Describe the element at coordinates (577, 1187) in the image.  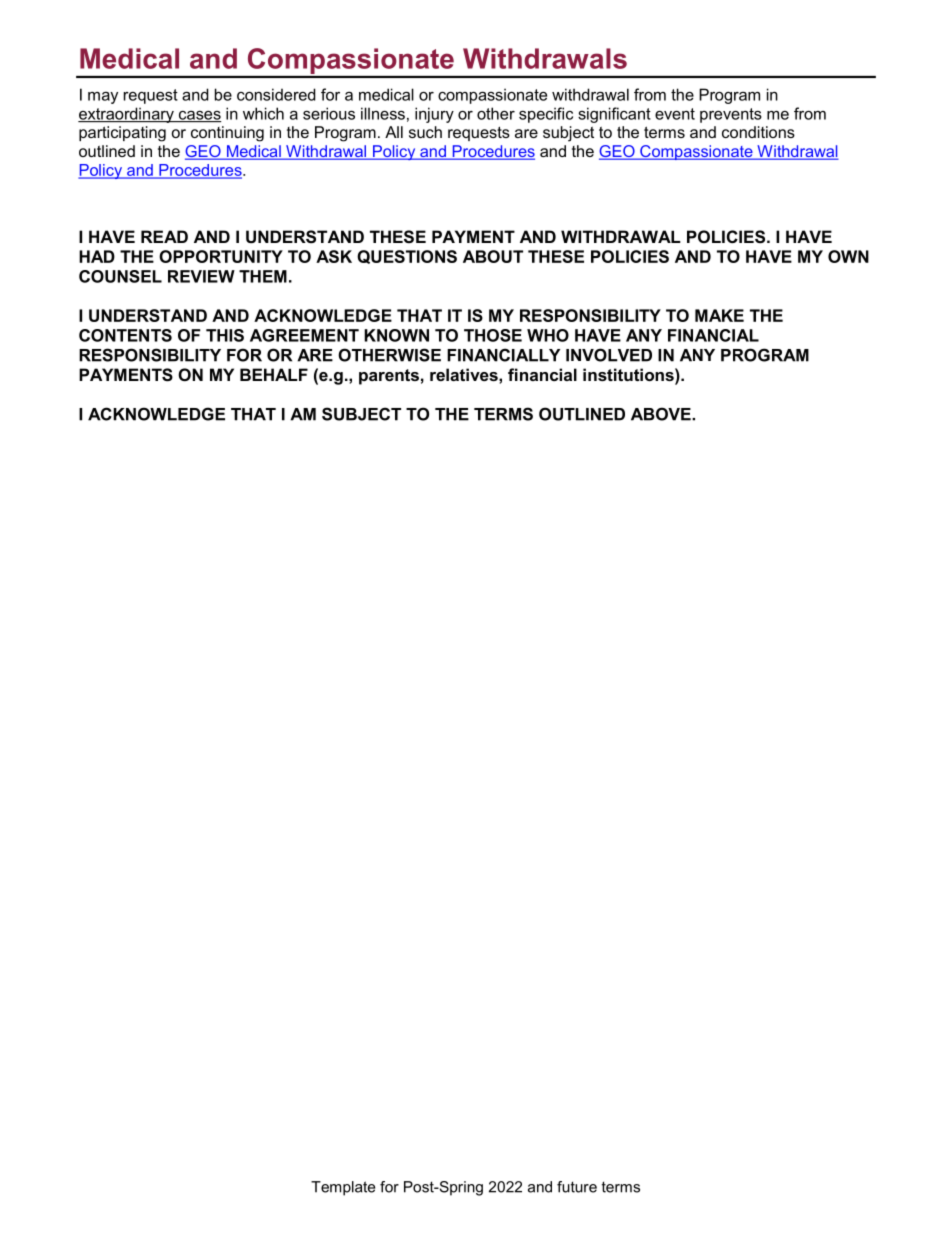
I see `future` at that location.
